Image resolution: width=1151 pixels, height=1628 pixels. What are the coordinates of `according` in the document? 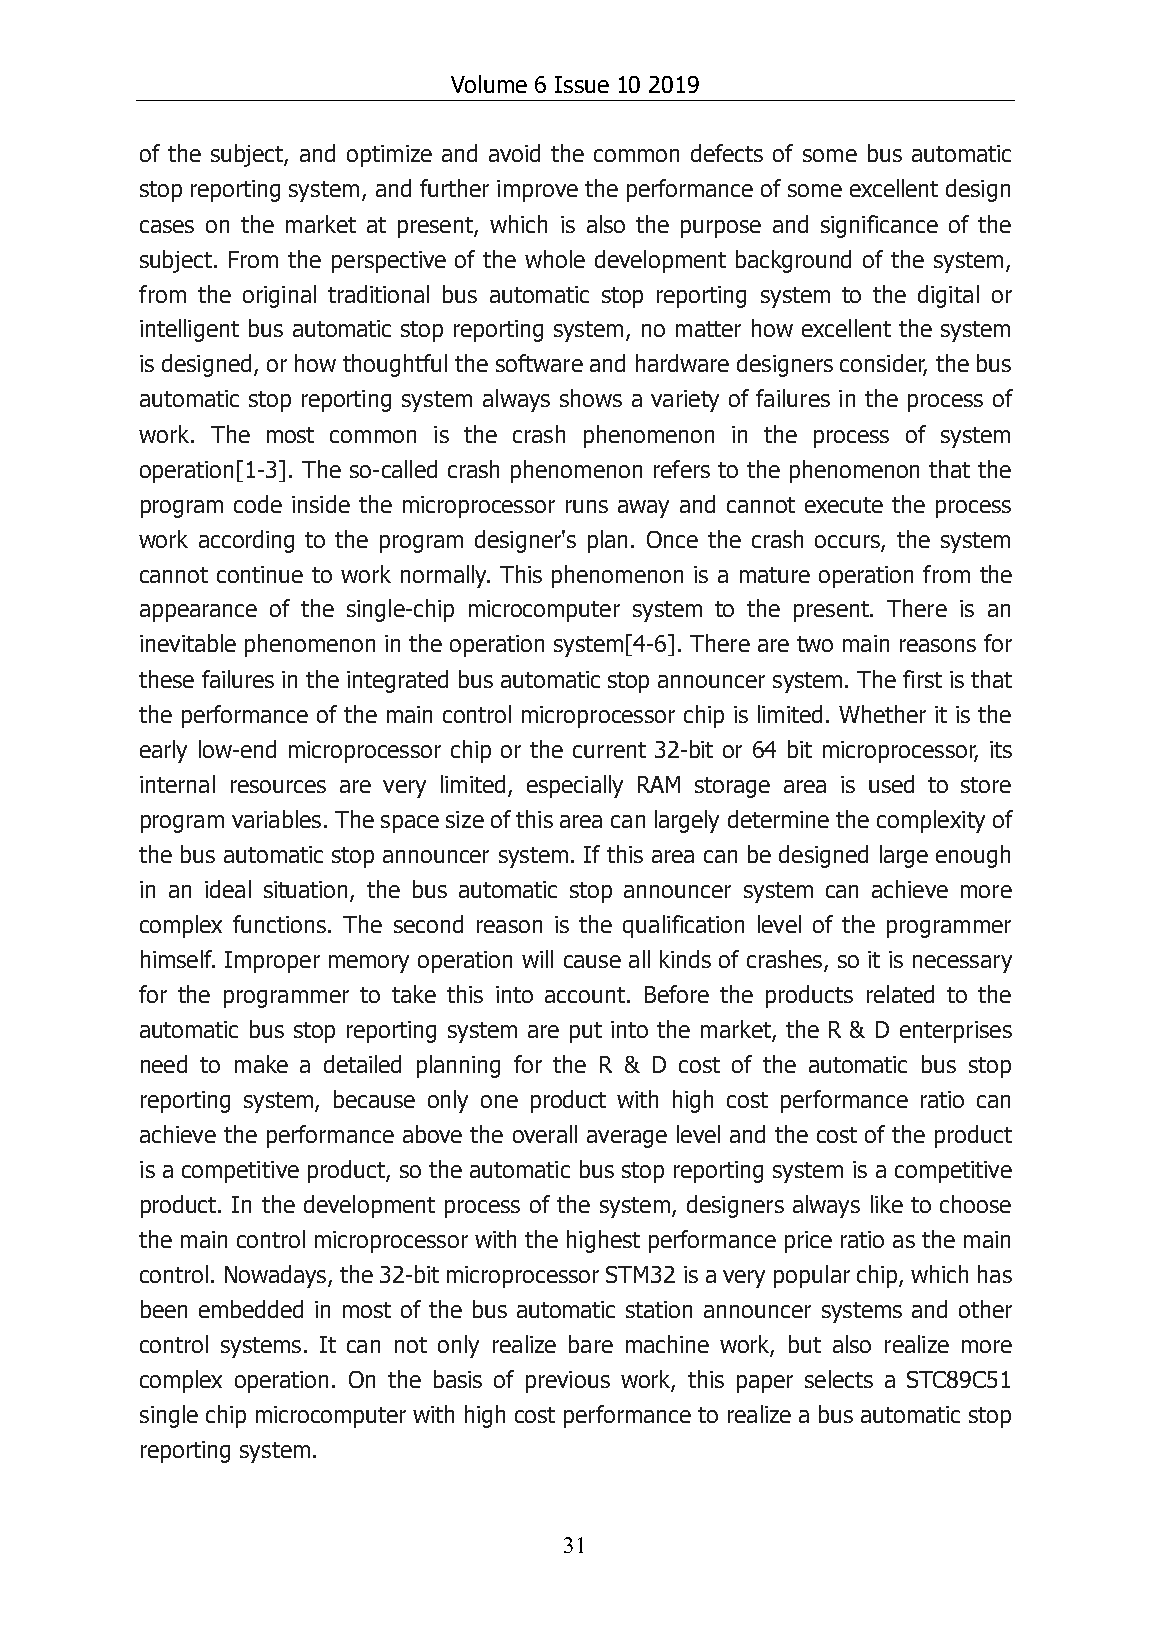 It's located at (246, 541).
